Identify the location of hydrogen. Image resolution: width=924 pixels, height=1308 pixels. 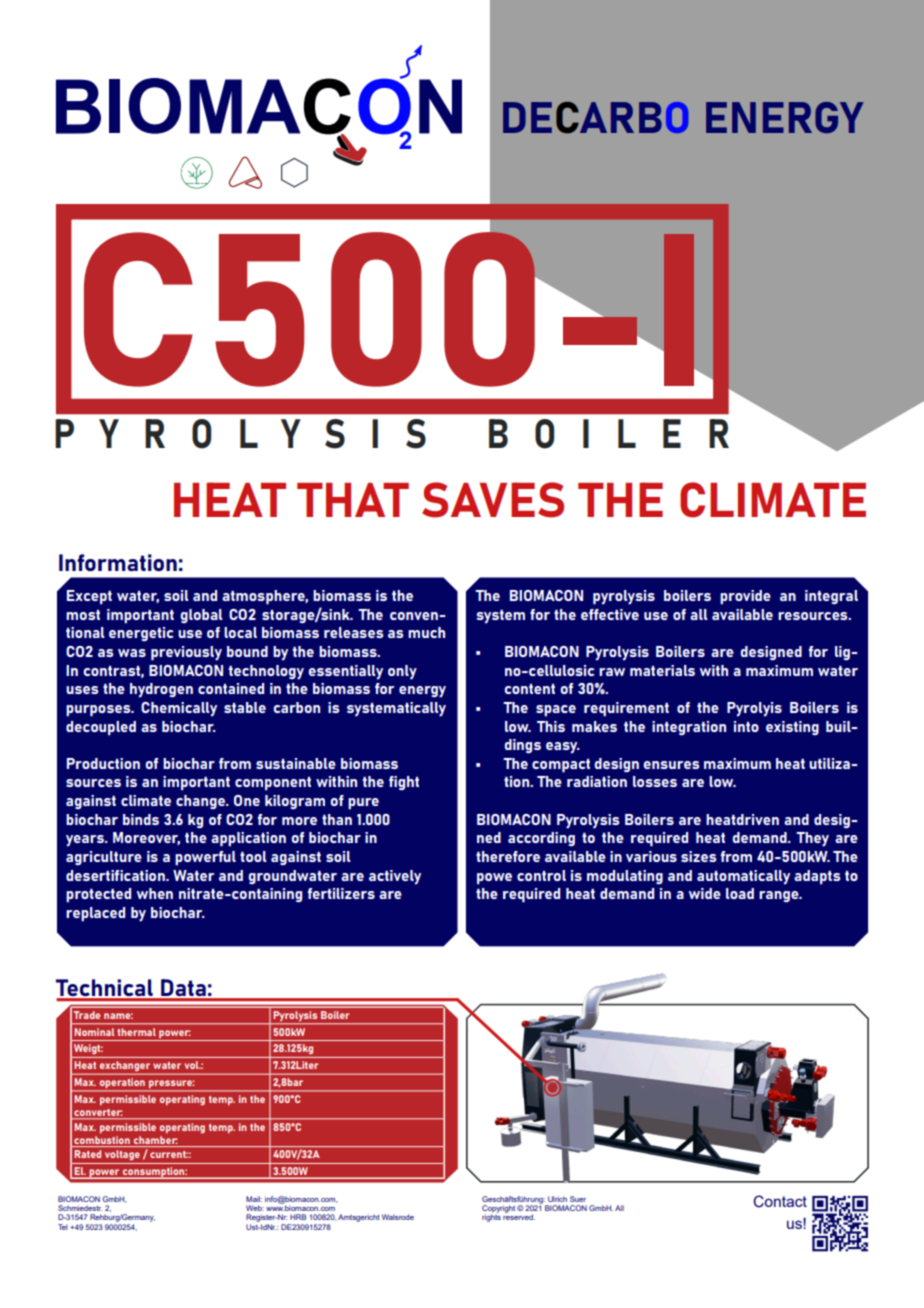
(161, 690).
